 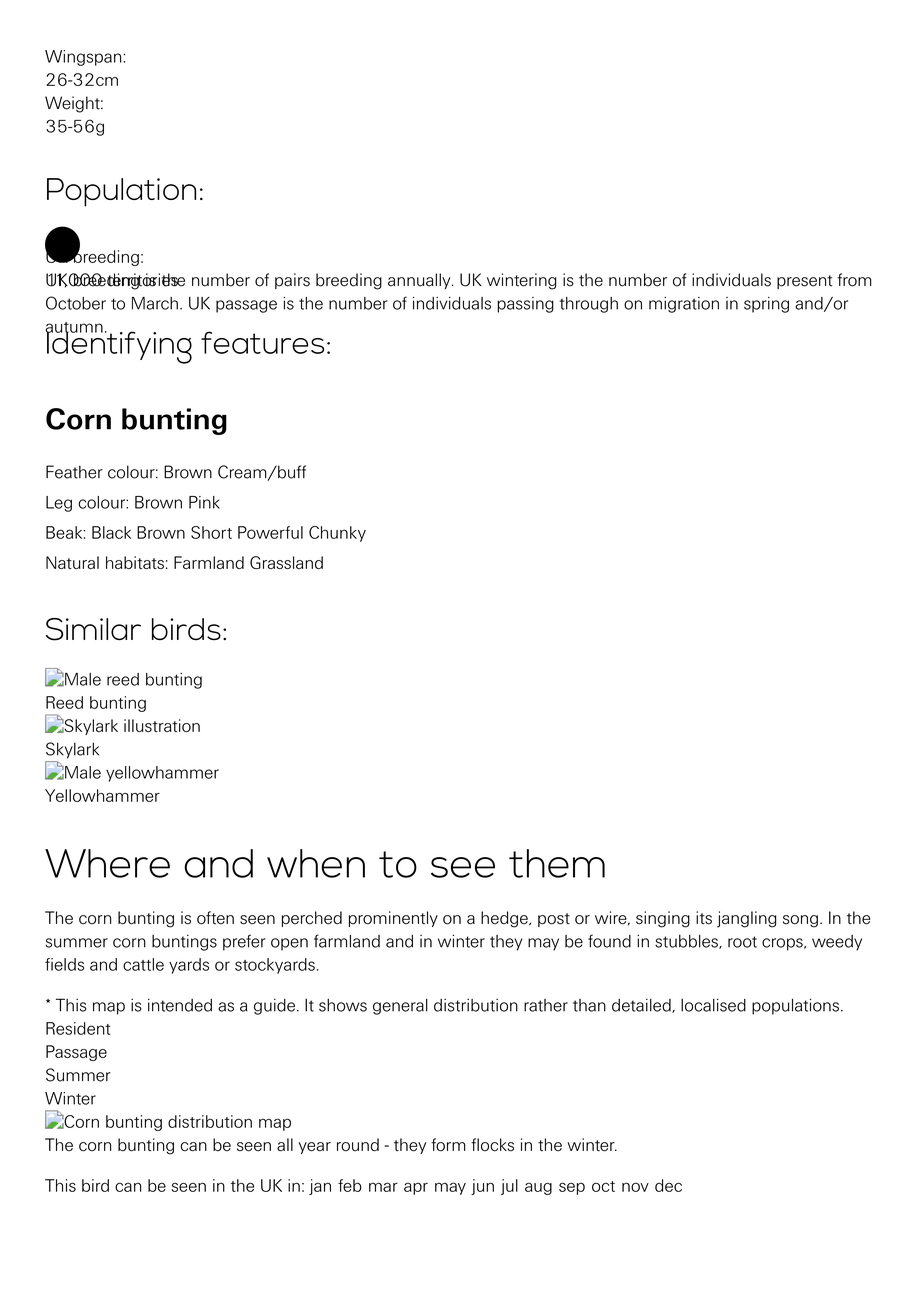 I want to click on annually, so click(x=420, y=281).
